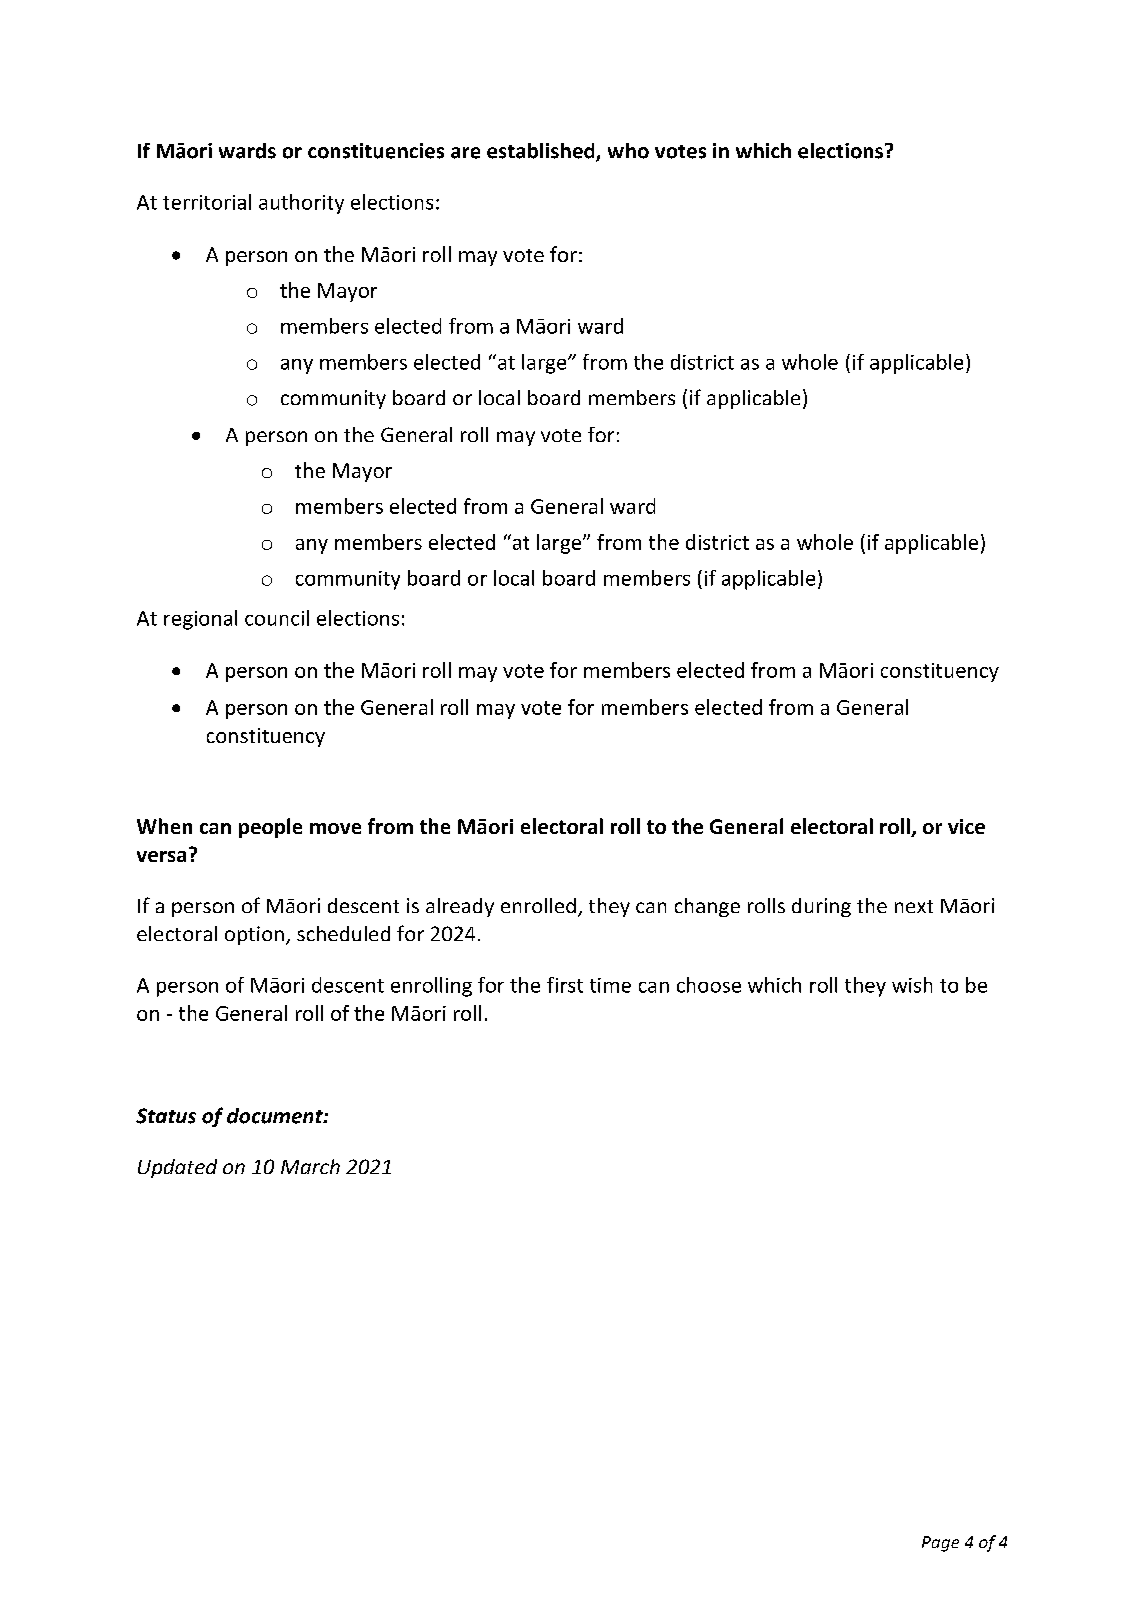  Describe the element at coordinates (914, 906) in the screenshot. I see `next` at that location.
